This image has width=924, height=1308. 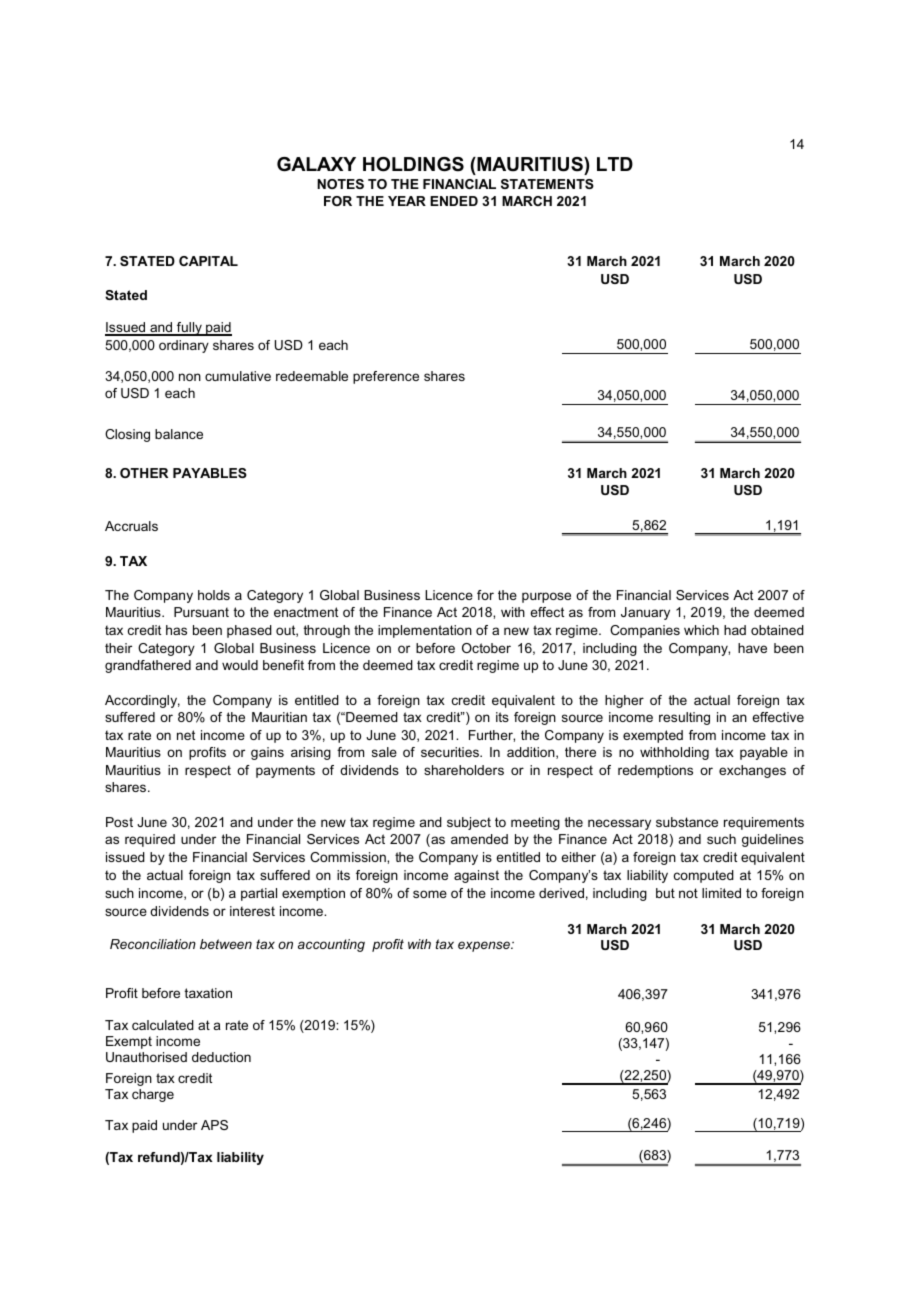 What do you see at coordinates (208, 261) in the image?
I see `CAPITAL` at bounding box center [208, 261].
